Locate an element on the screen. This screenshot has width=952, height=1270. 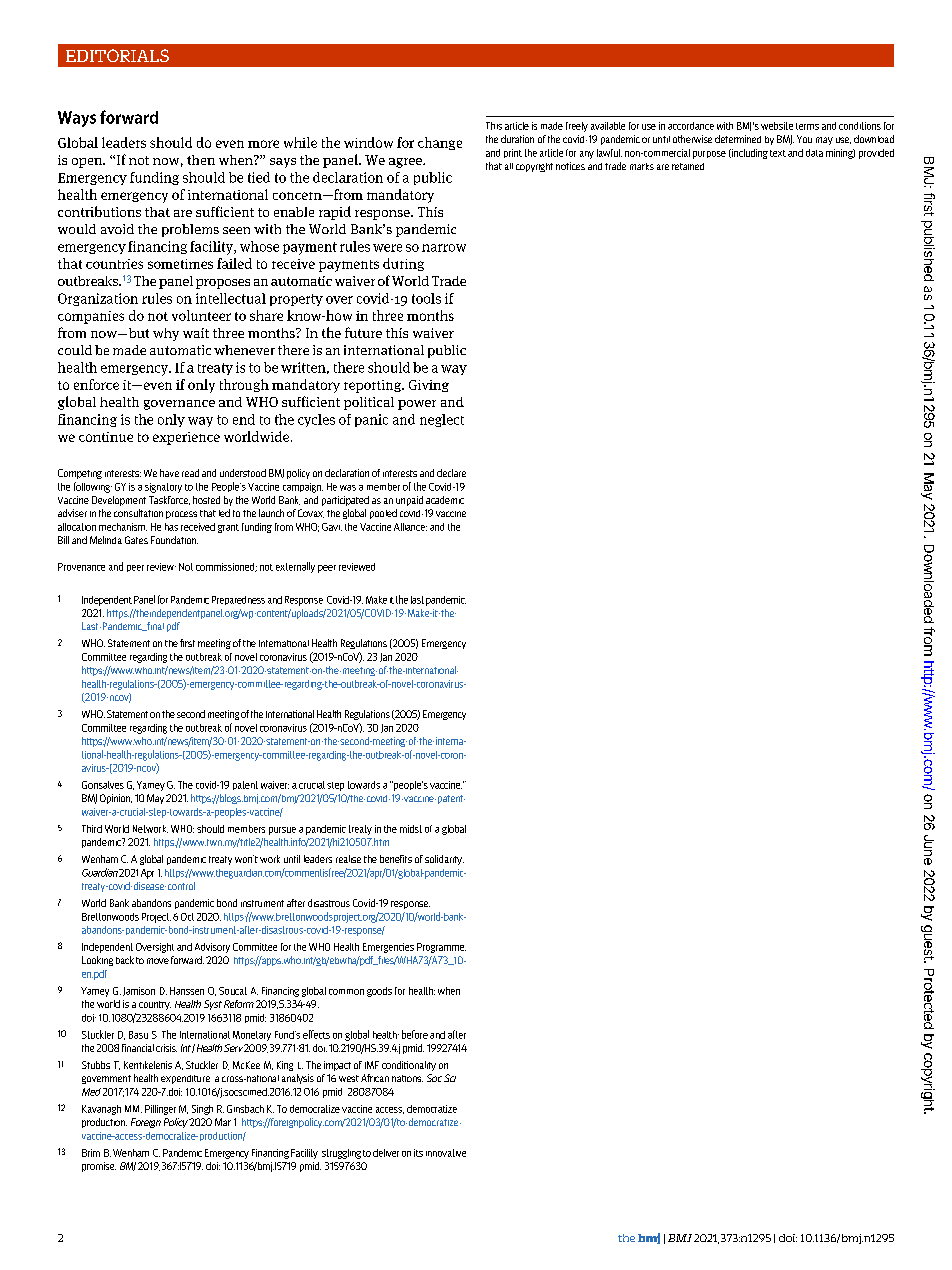
Oct is located at coordinates (187, 917).
